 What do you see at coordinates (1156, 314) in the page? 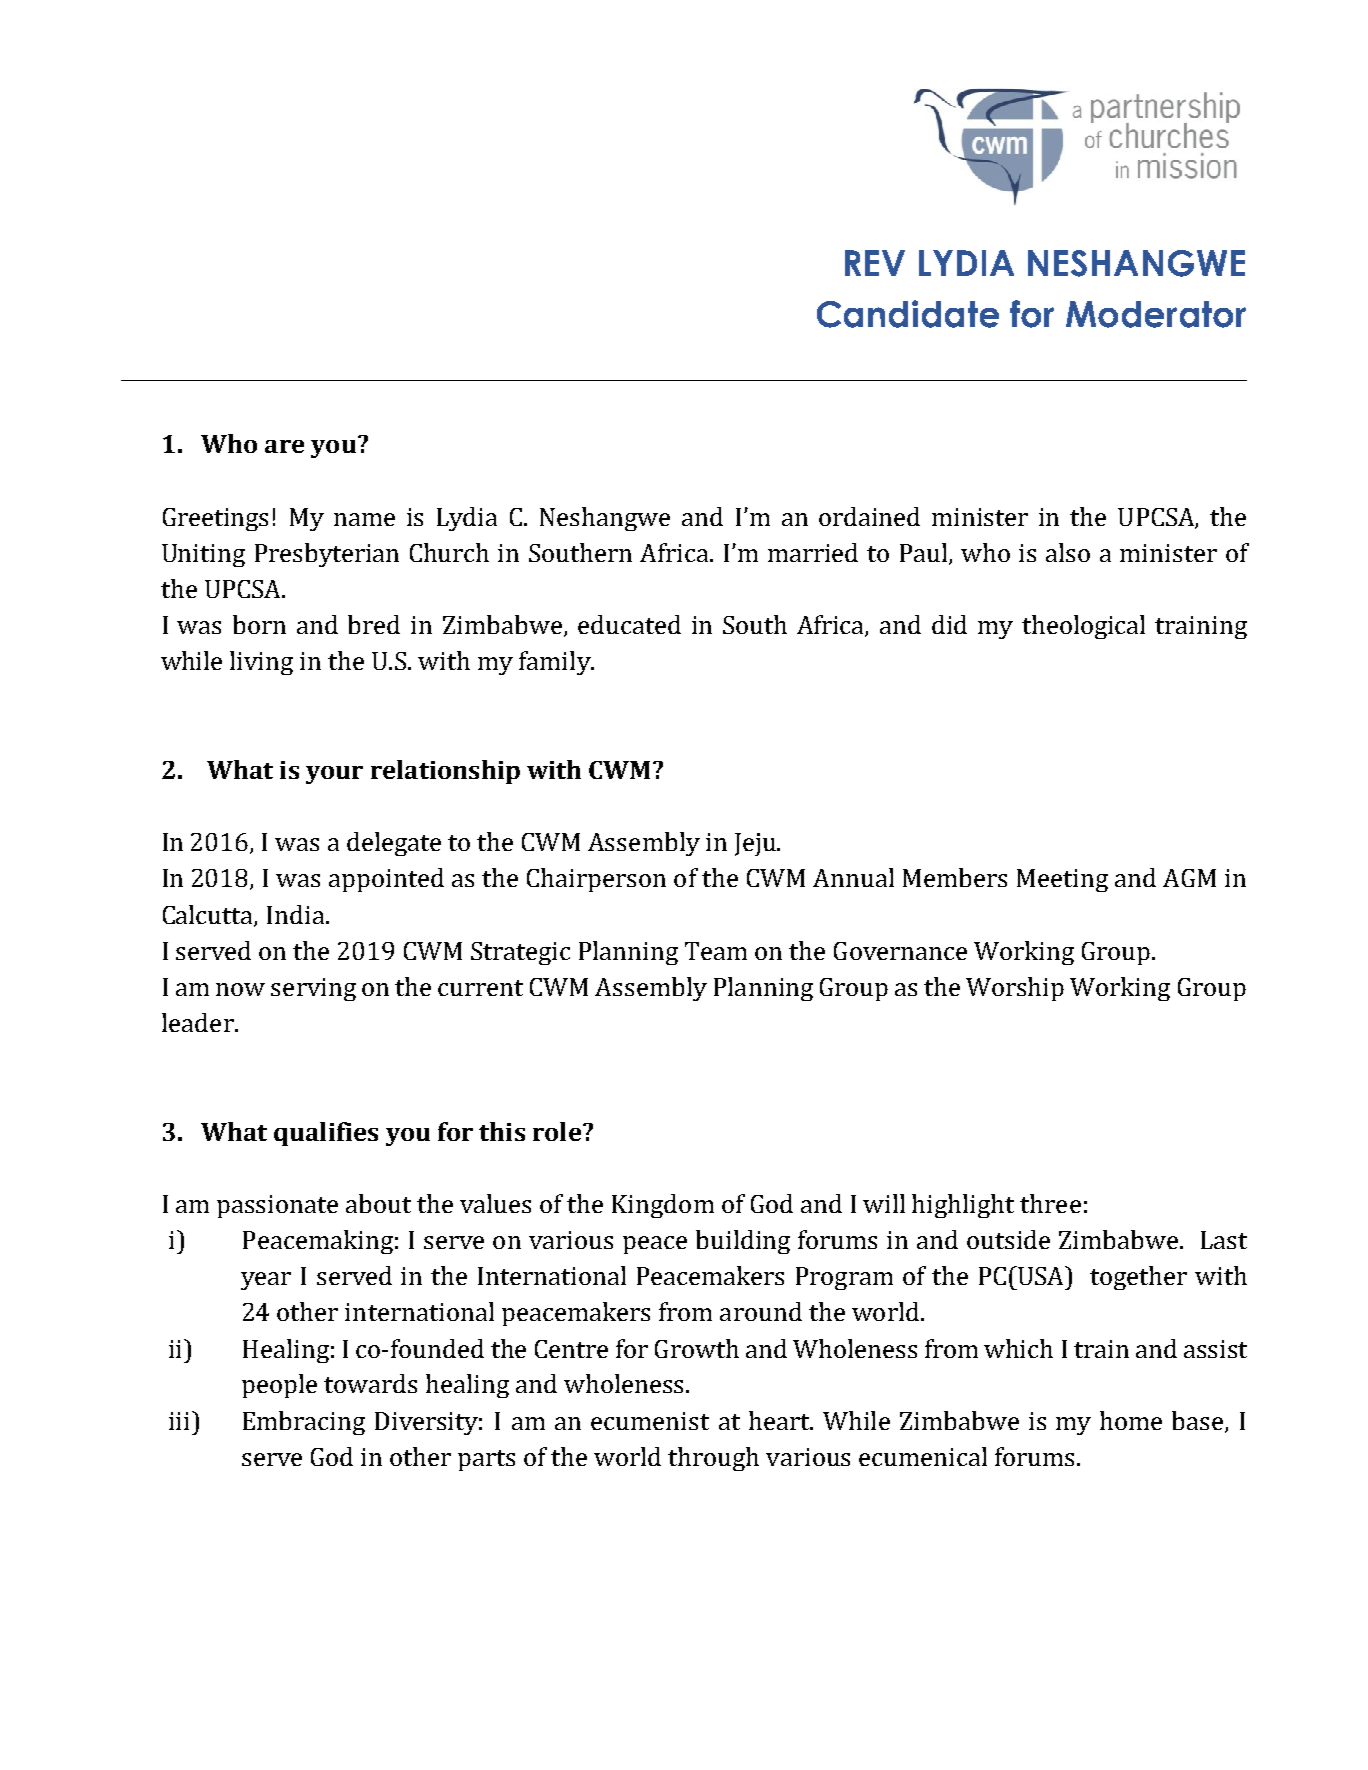
I see `Moderator` at bounding box center [1156, 314].
